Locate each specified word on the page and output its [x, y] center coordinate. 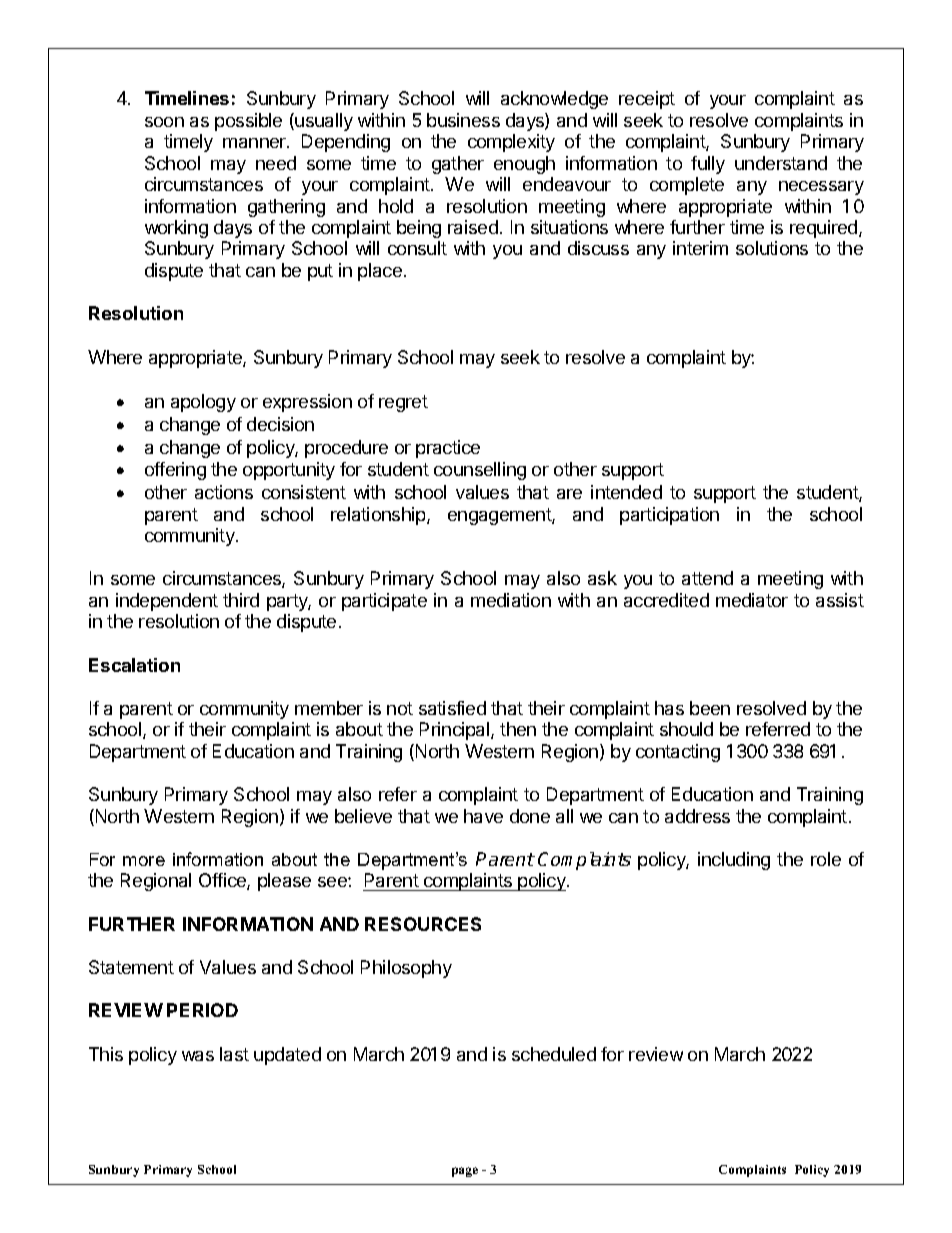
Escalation [134, 665]
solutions [772, 248]
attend [707, 578]
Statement [131, 967]
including [734, 861]
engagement [500, 516]
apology [203, 403]
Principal [456, 731]
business [463, 120]
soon [164, 122]
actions [224, 492]
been [710, 708]
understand [781, 163]
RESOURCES [423, 924]
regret [403, 403]
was [198, 1056]
